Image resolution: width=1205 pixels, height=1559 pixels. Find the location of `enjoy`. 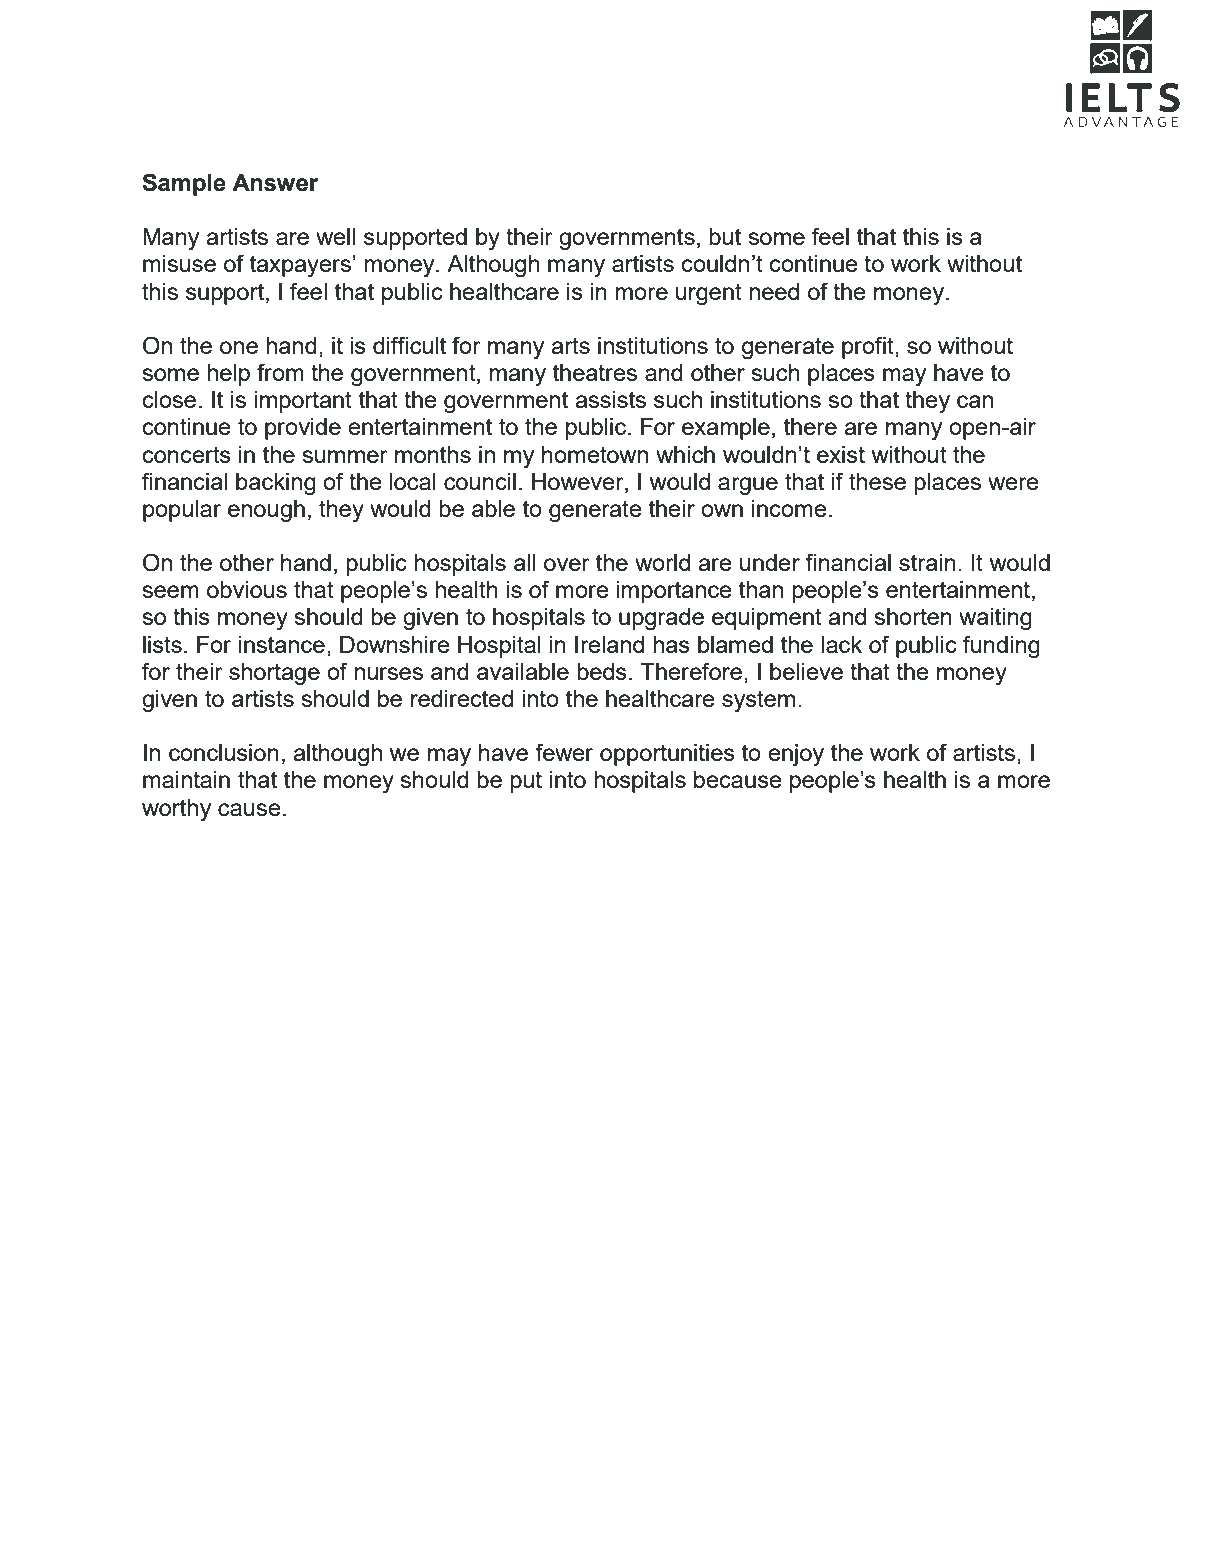

enjoy is located at coordinates (796, 755).
